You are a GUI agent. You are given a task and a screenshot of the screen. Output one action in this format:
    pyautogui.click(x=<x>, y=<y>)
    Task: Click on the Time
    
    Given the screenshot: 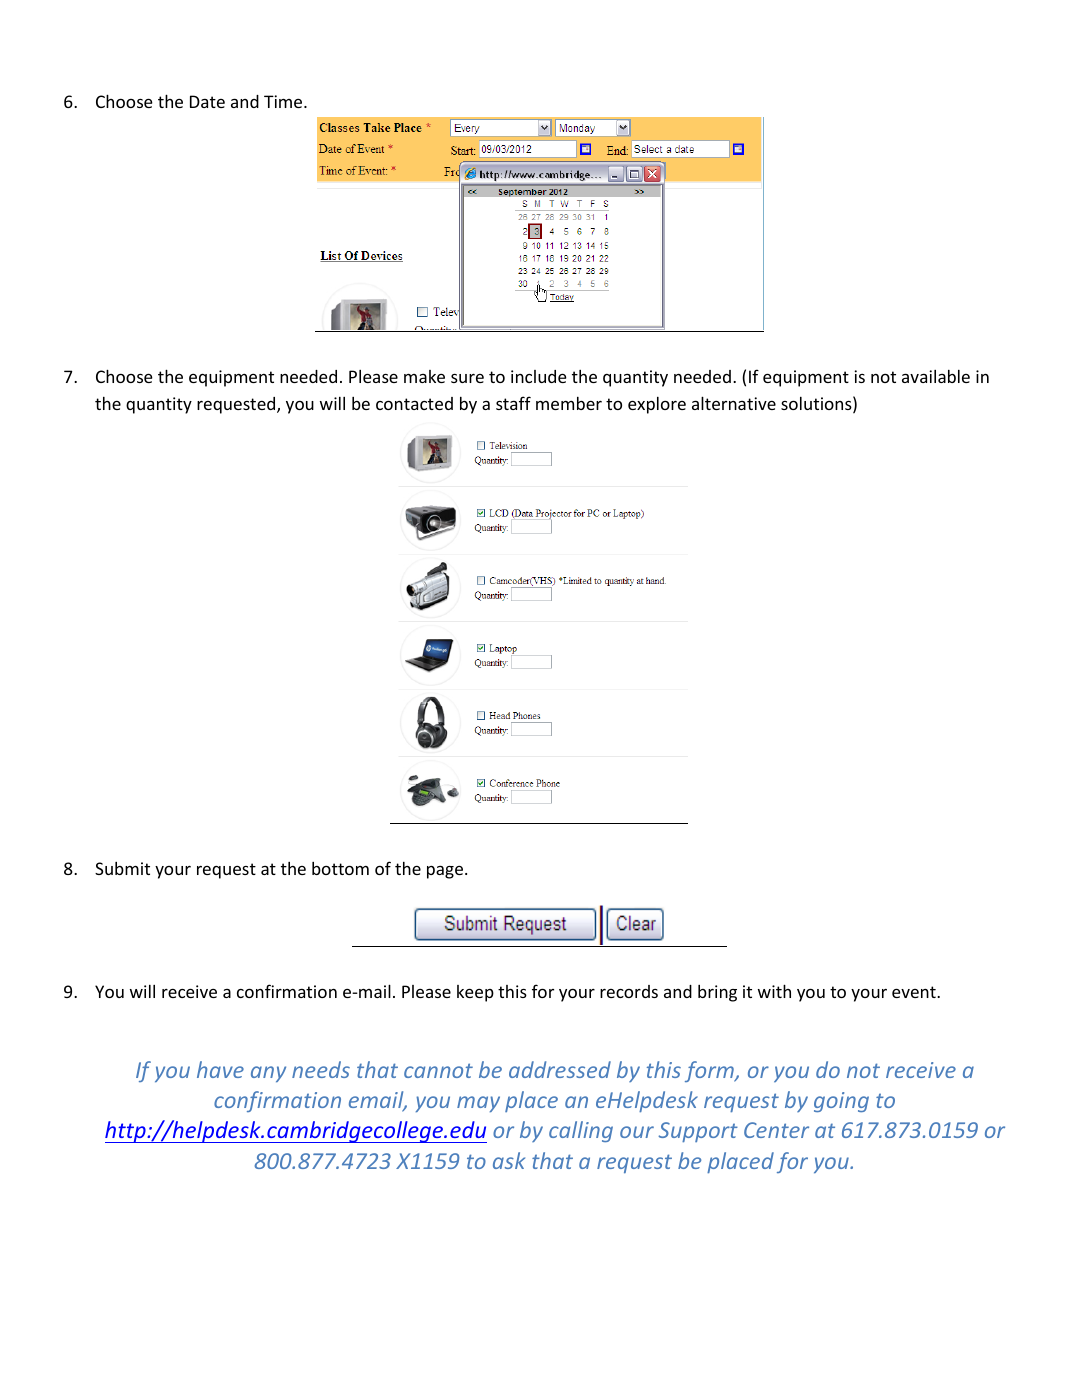 What is the action you would take?
    pyautogui.click(x=284, y=101)
